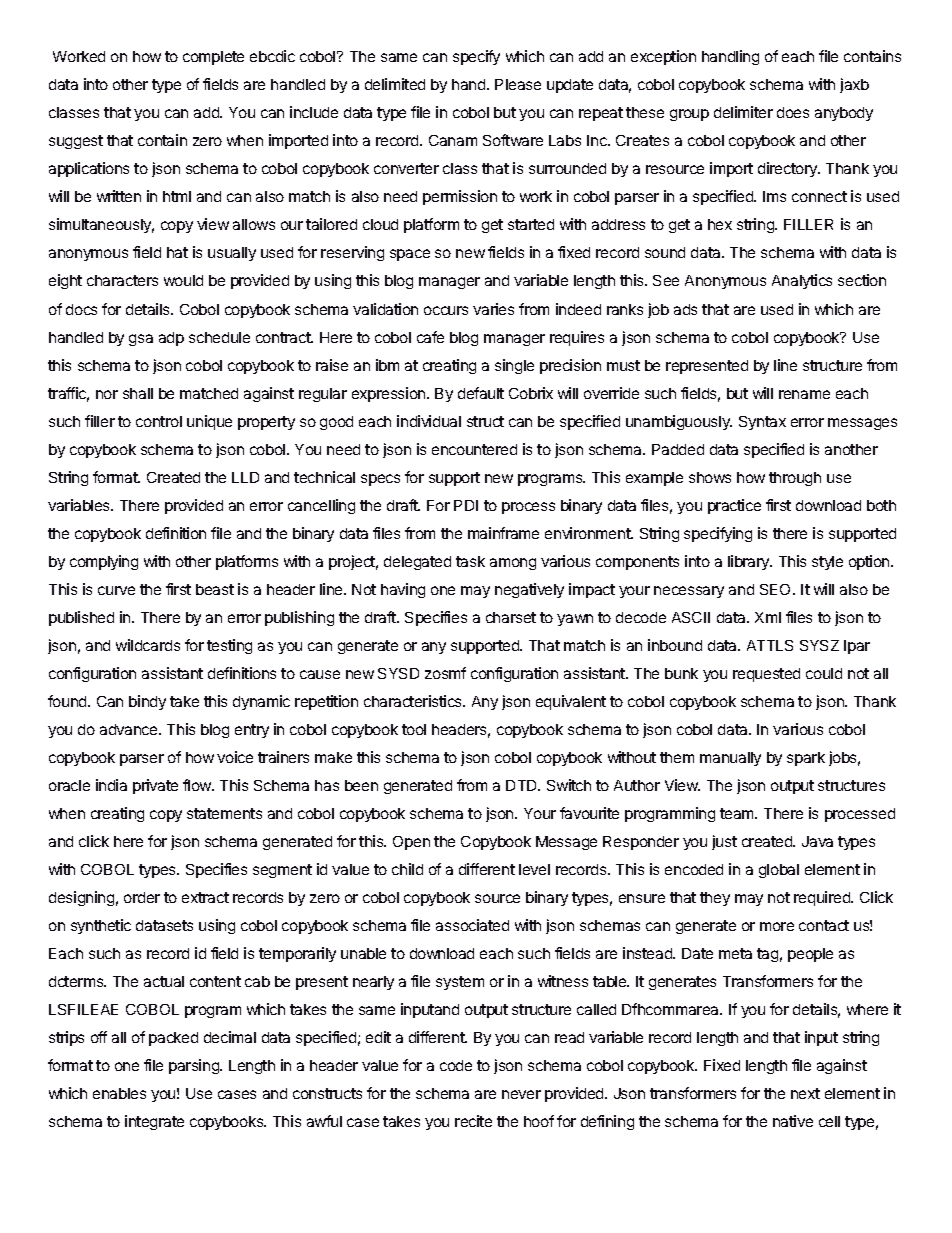 Image resolution: width=952 pixels, height=1233 pixels. What do you see at coordinates (116, 590) in the image?
I see `curve` at bounding box center [116, 590].
